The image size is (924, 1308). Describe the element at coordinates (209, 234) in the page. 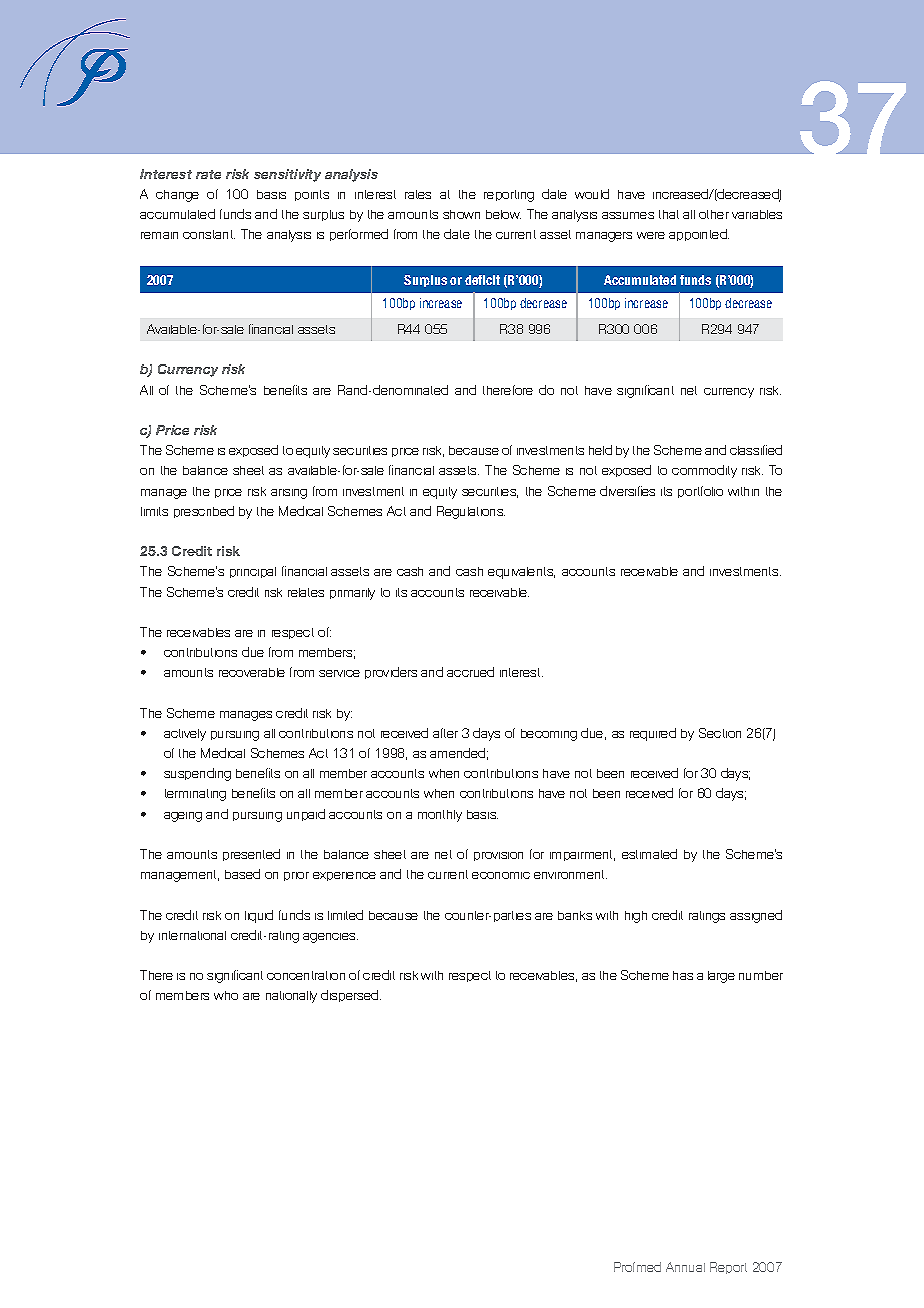

I see `constant` at that location.
